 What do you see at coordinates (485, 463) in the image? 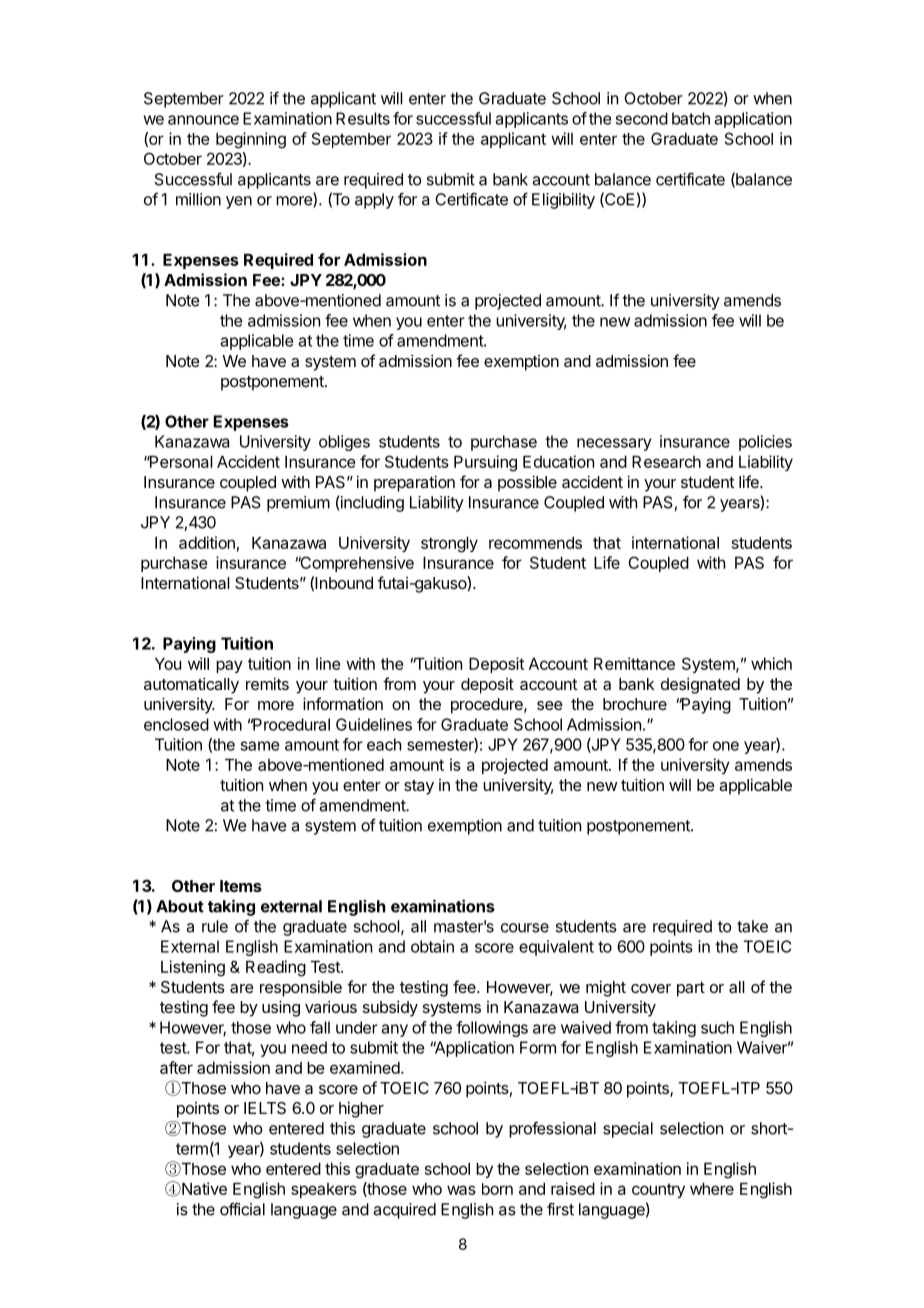
I see `Pursuing` at bounding box center [485, 463].
